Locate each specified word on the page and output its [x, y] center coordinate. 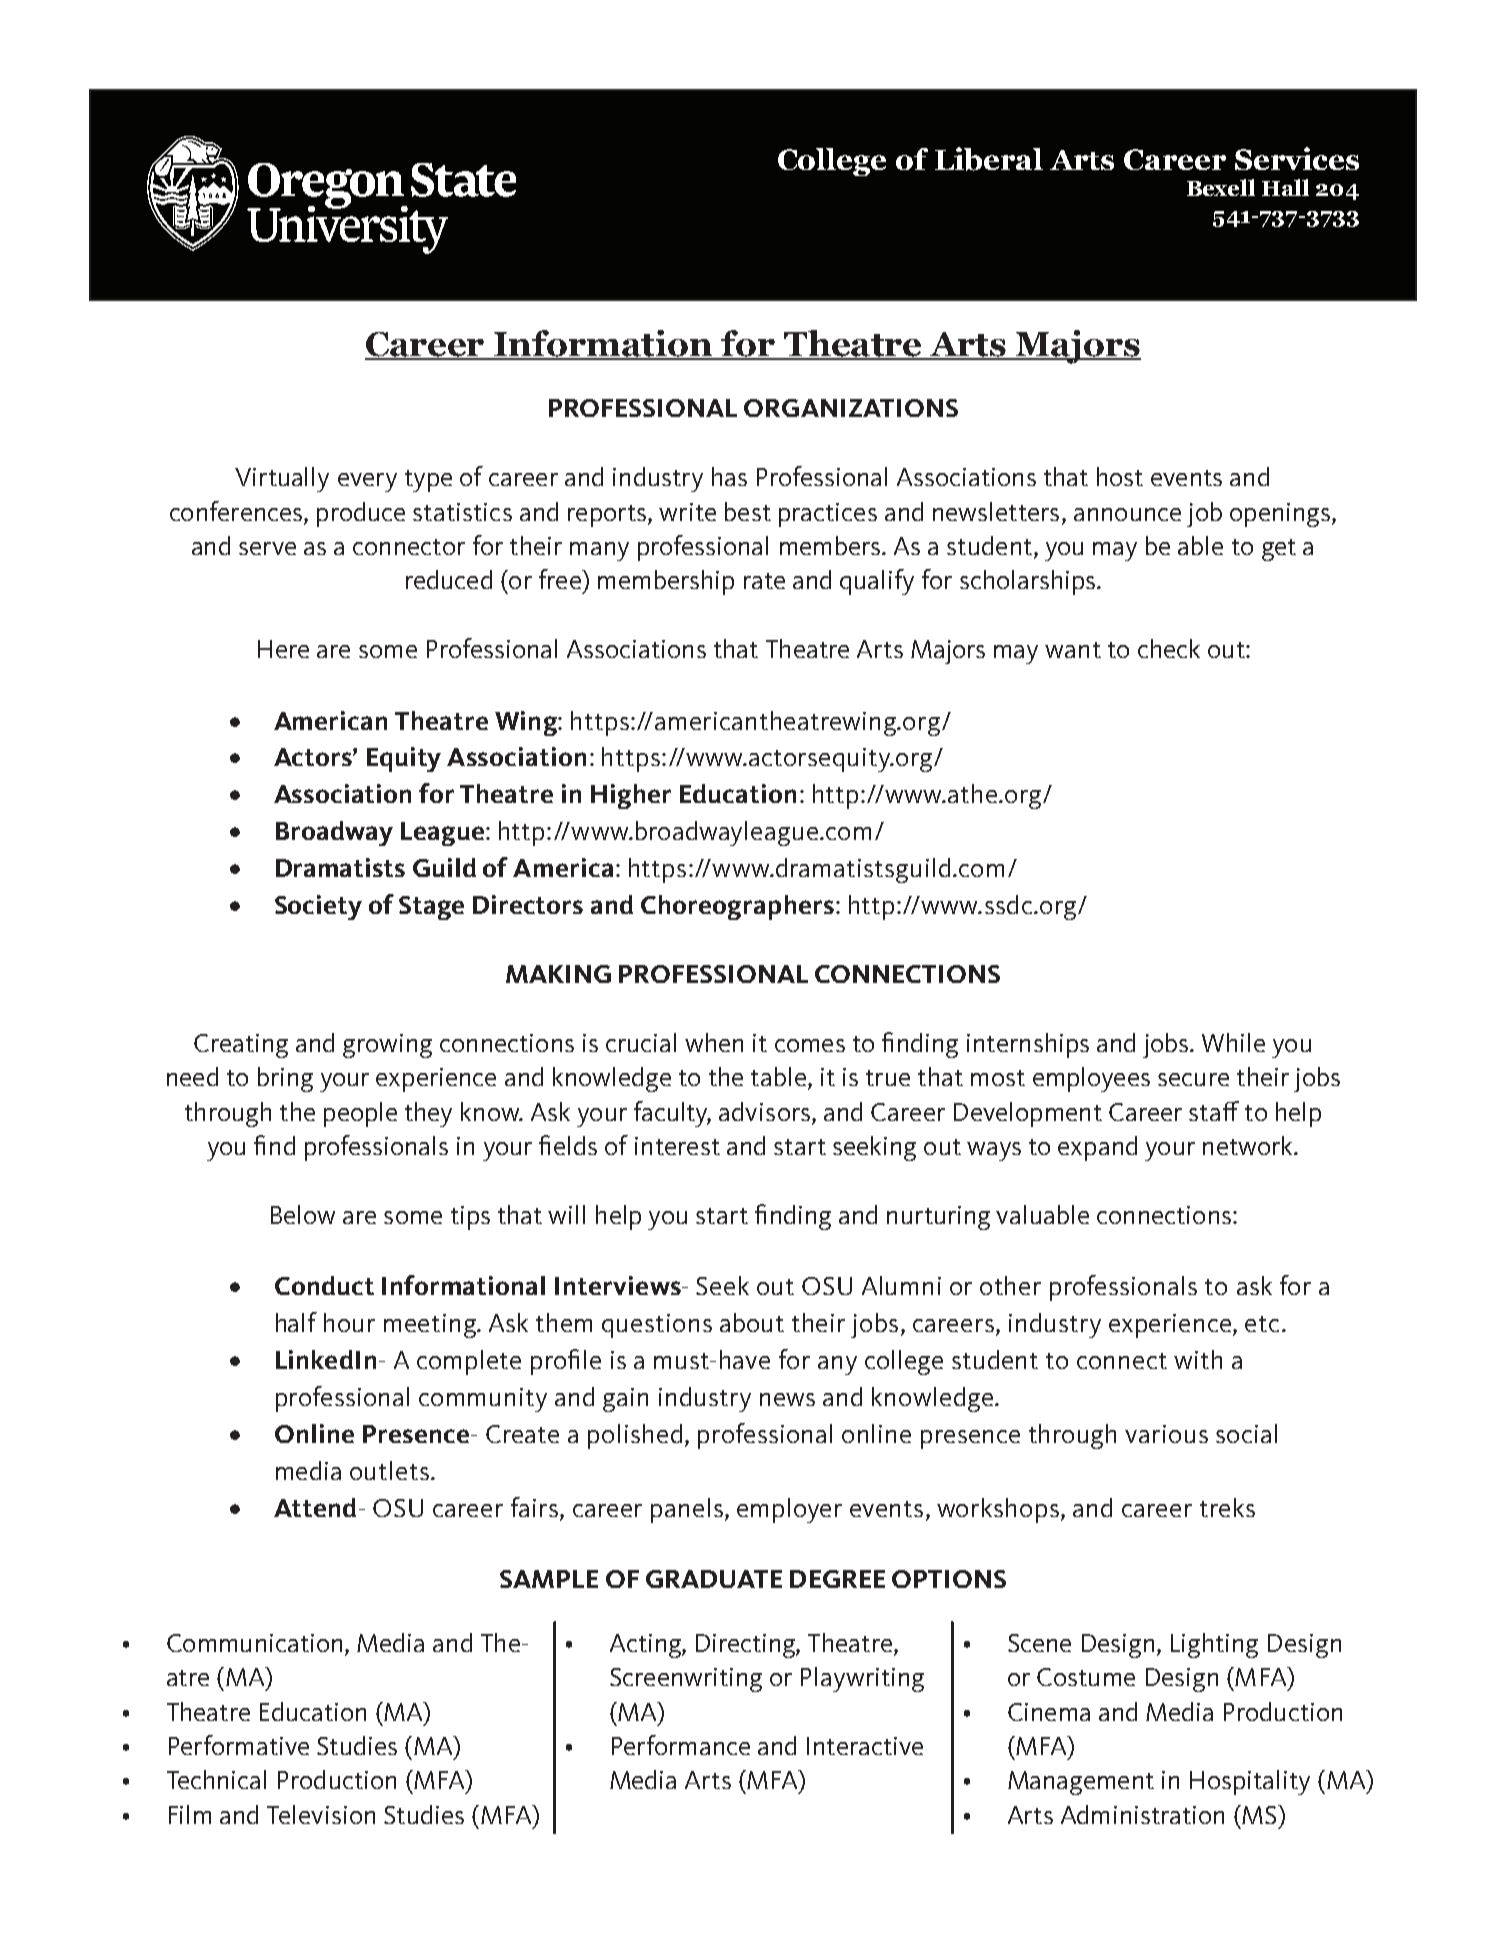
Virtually [282, 479]
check [1169, 648]
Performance [681, 1745]
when [714, 1042]
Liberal [989, 159]
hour [349, 1322]
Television [321, 1814]
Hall [1285, 187]
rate [764, 581]
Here [283, 649]
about [752, 1322]
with [1198, 1359]
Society [318, 907]
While [1233, 1042]
